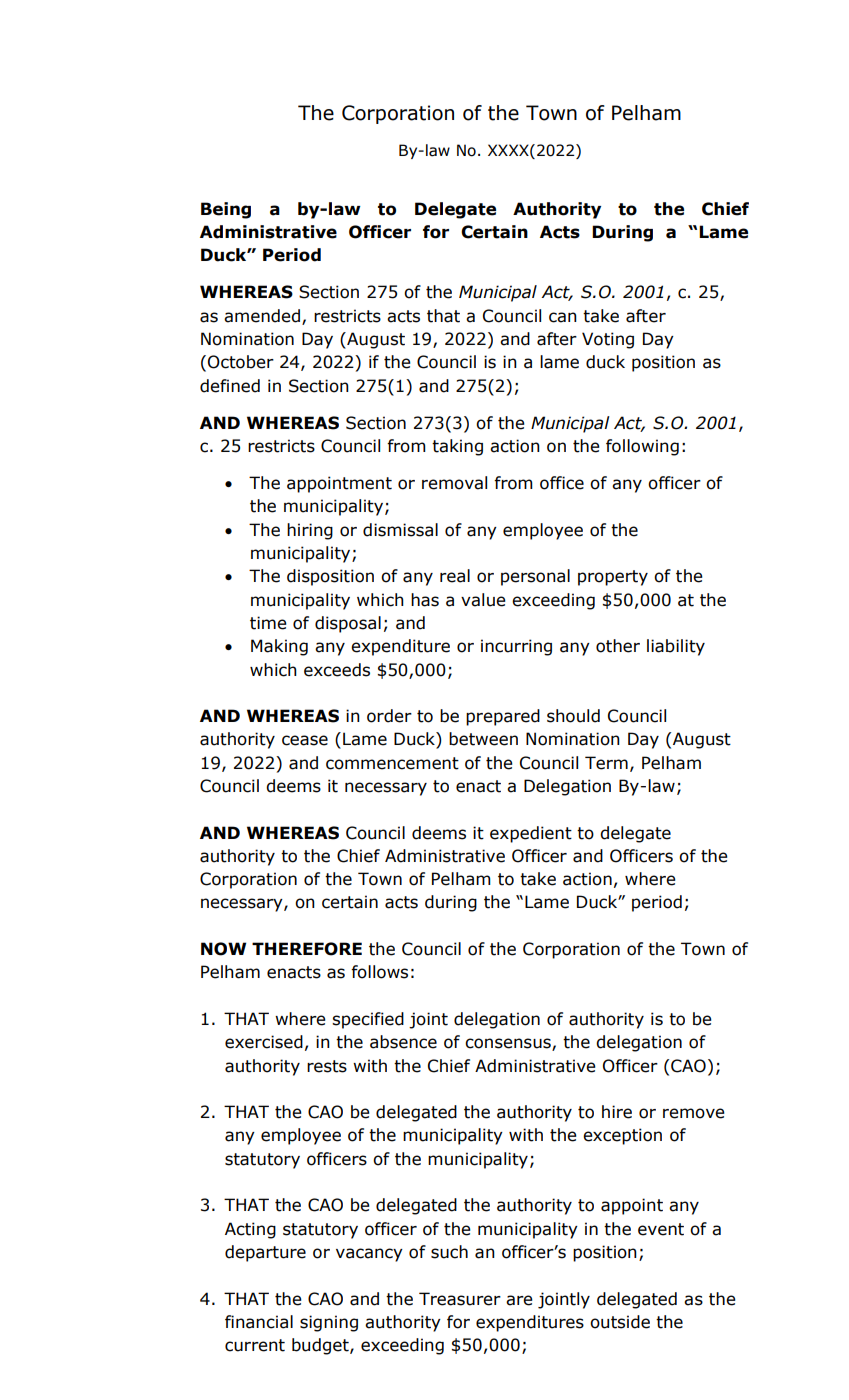 The image size is (849, 1400). Describe the element at coordinates (606, 763) in the page. I see `Term` at that location.
